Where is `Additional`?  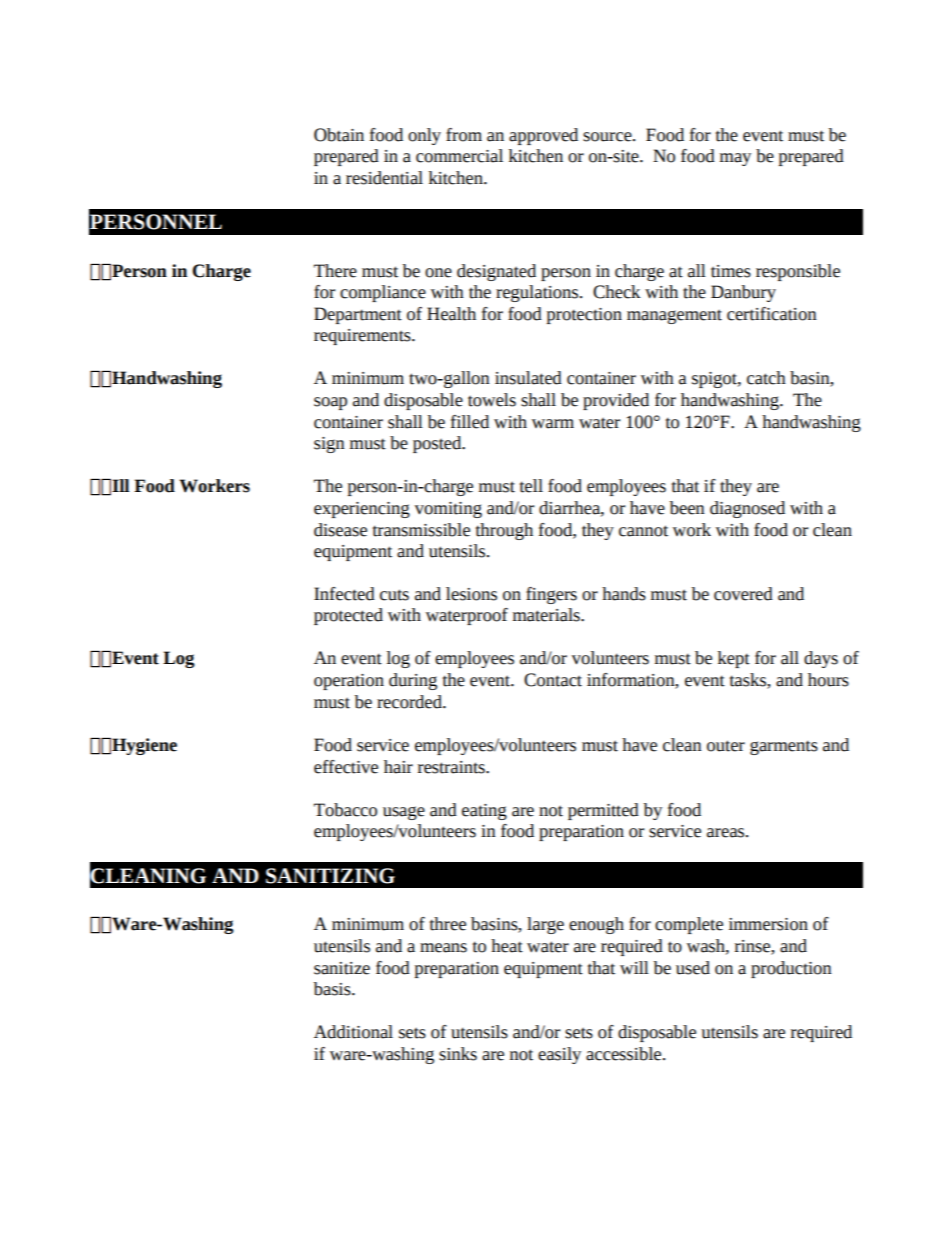
Additional is located at coordinates (353, 1032).
